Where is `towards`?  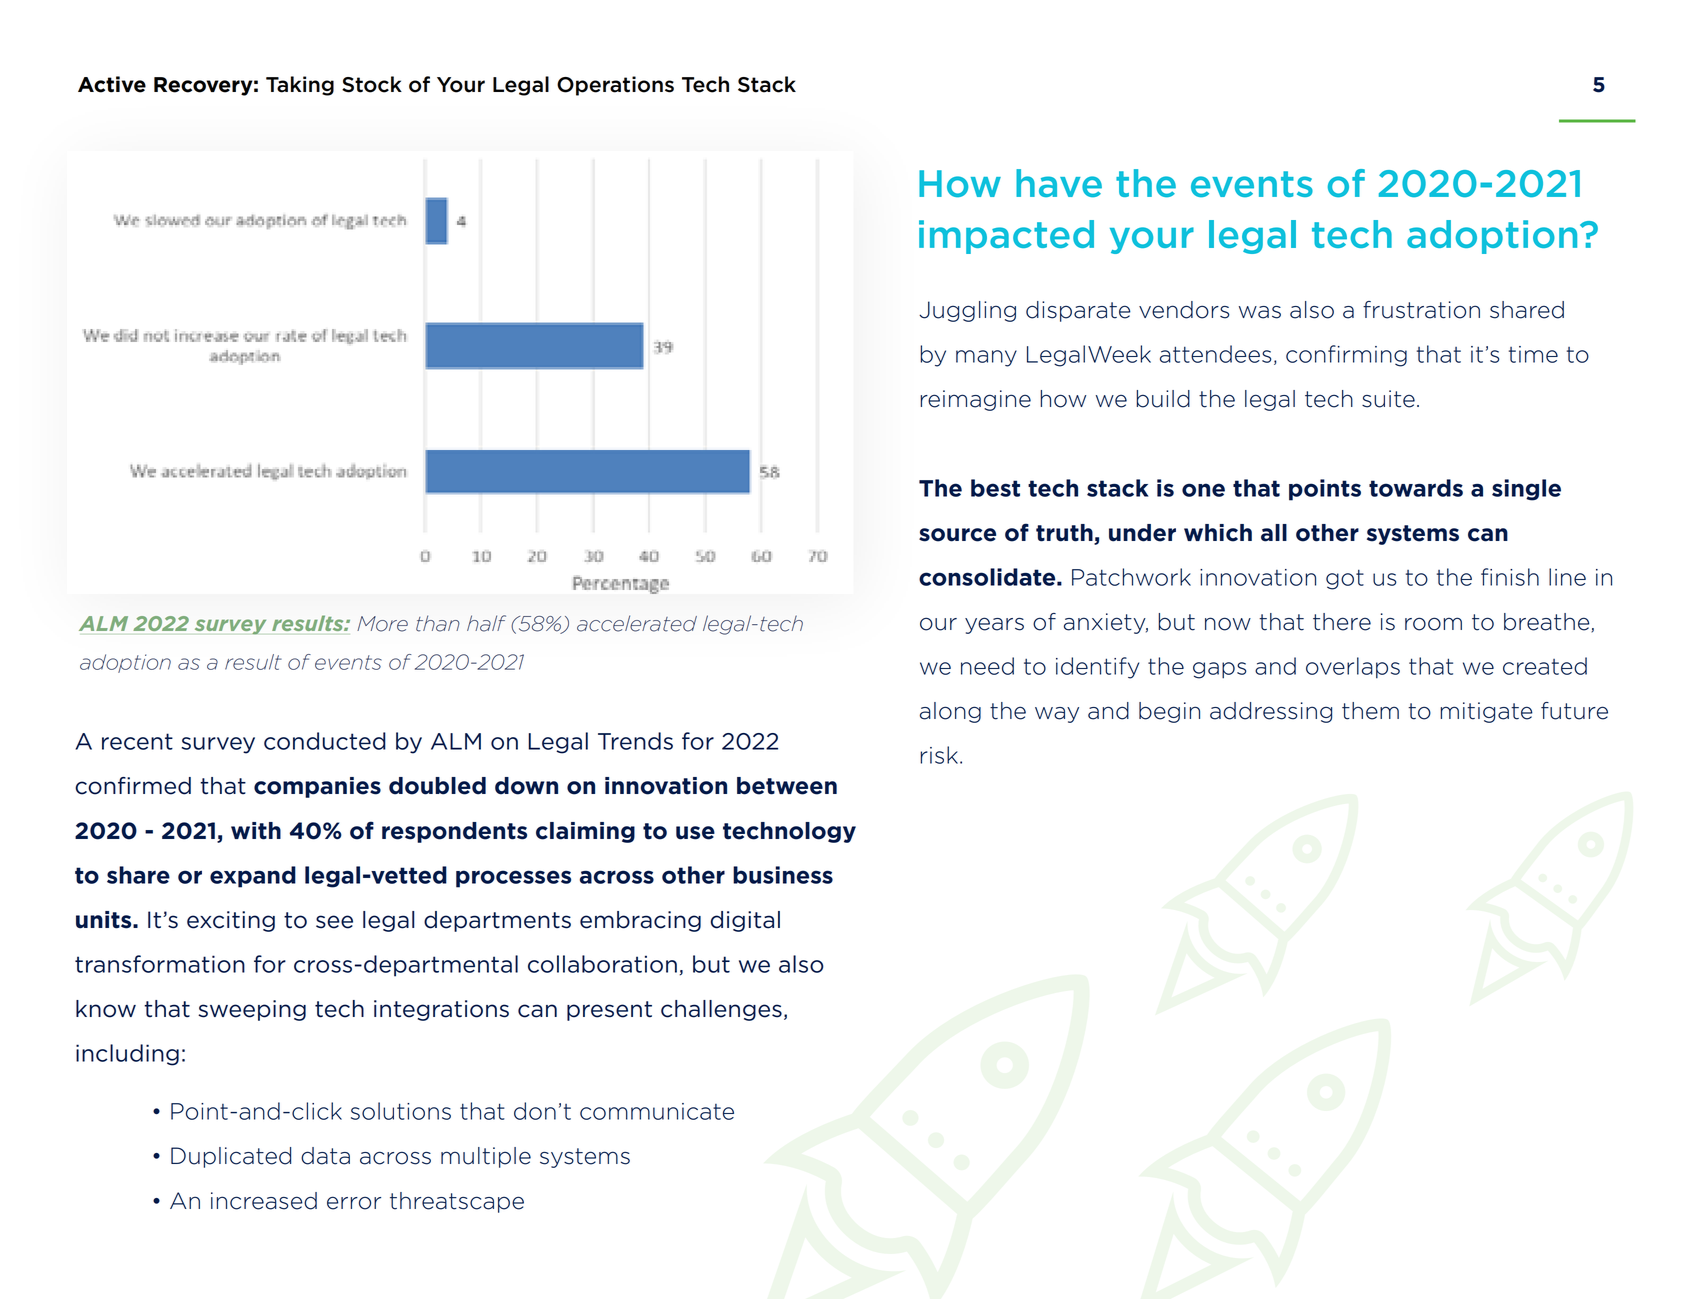 towards is located at coordinates (1416, 488).
